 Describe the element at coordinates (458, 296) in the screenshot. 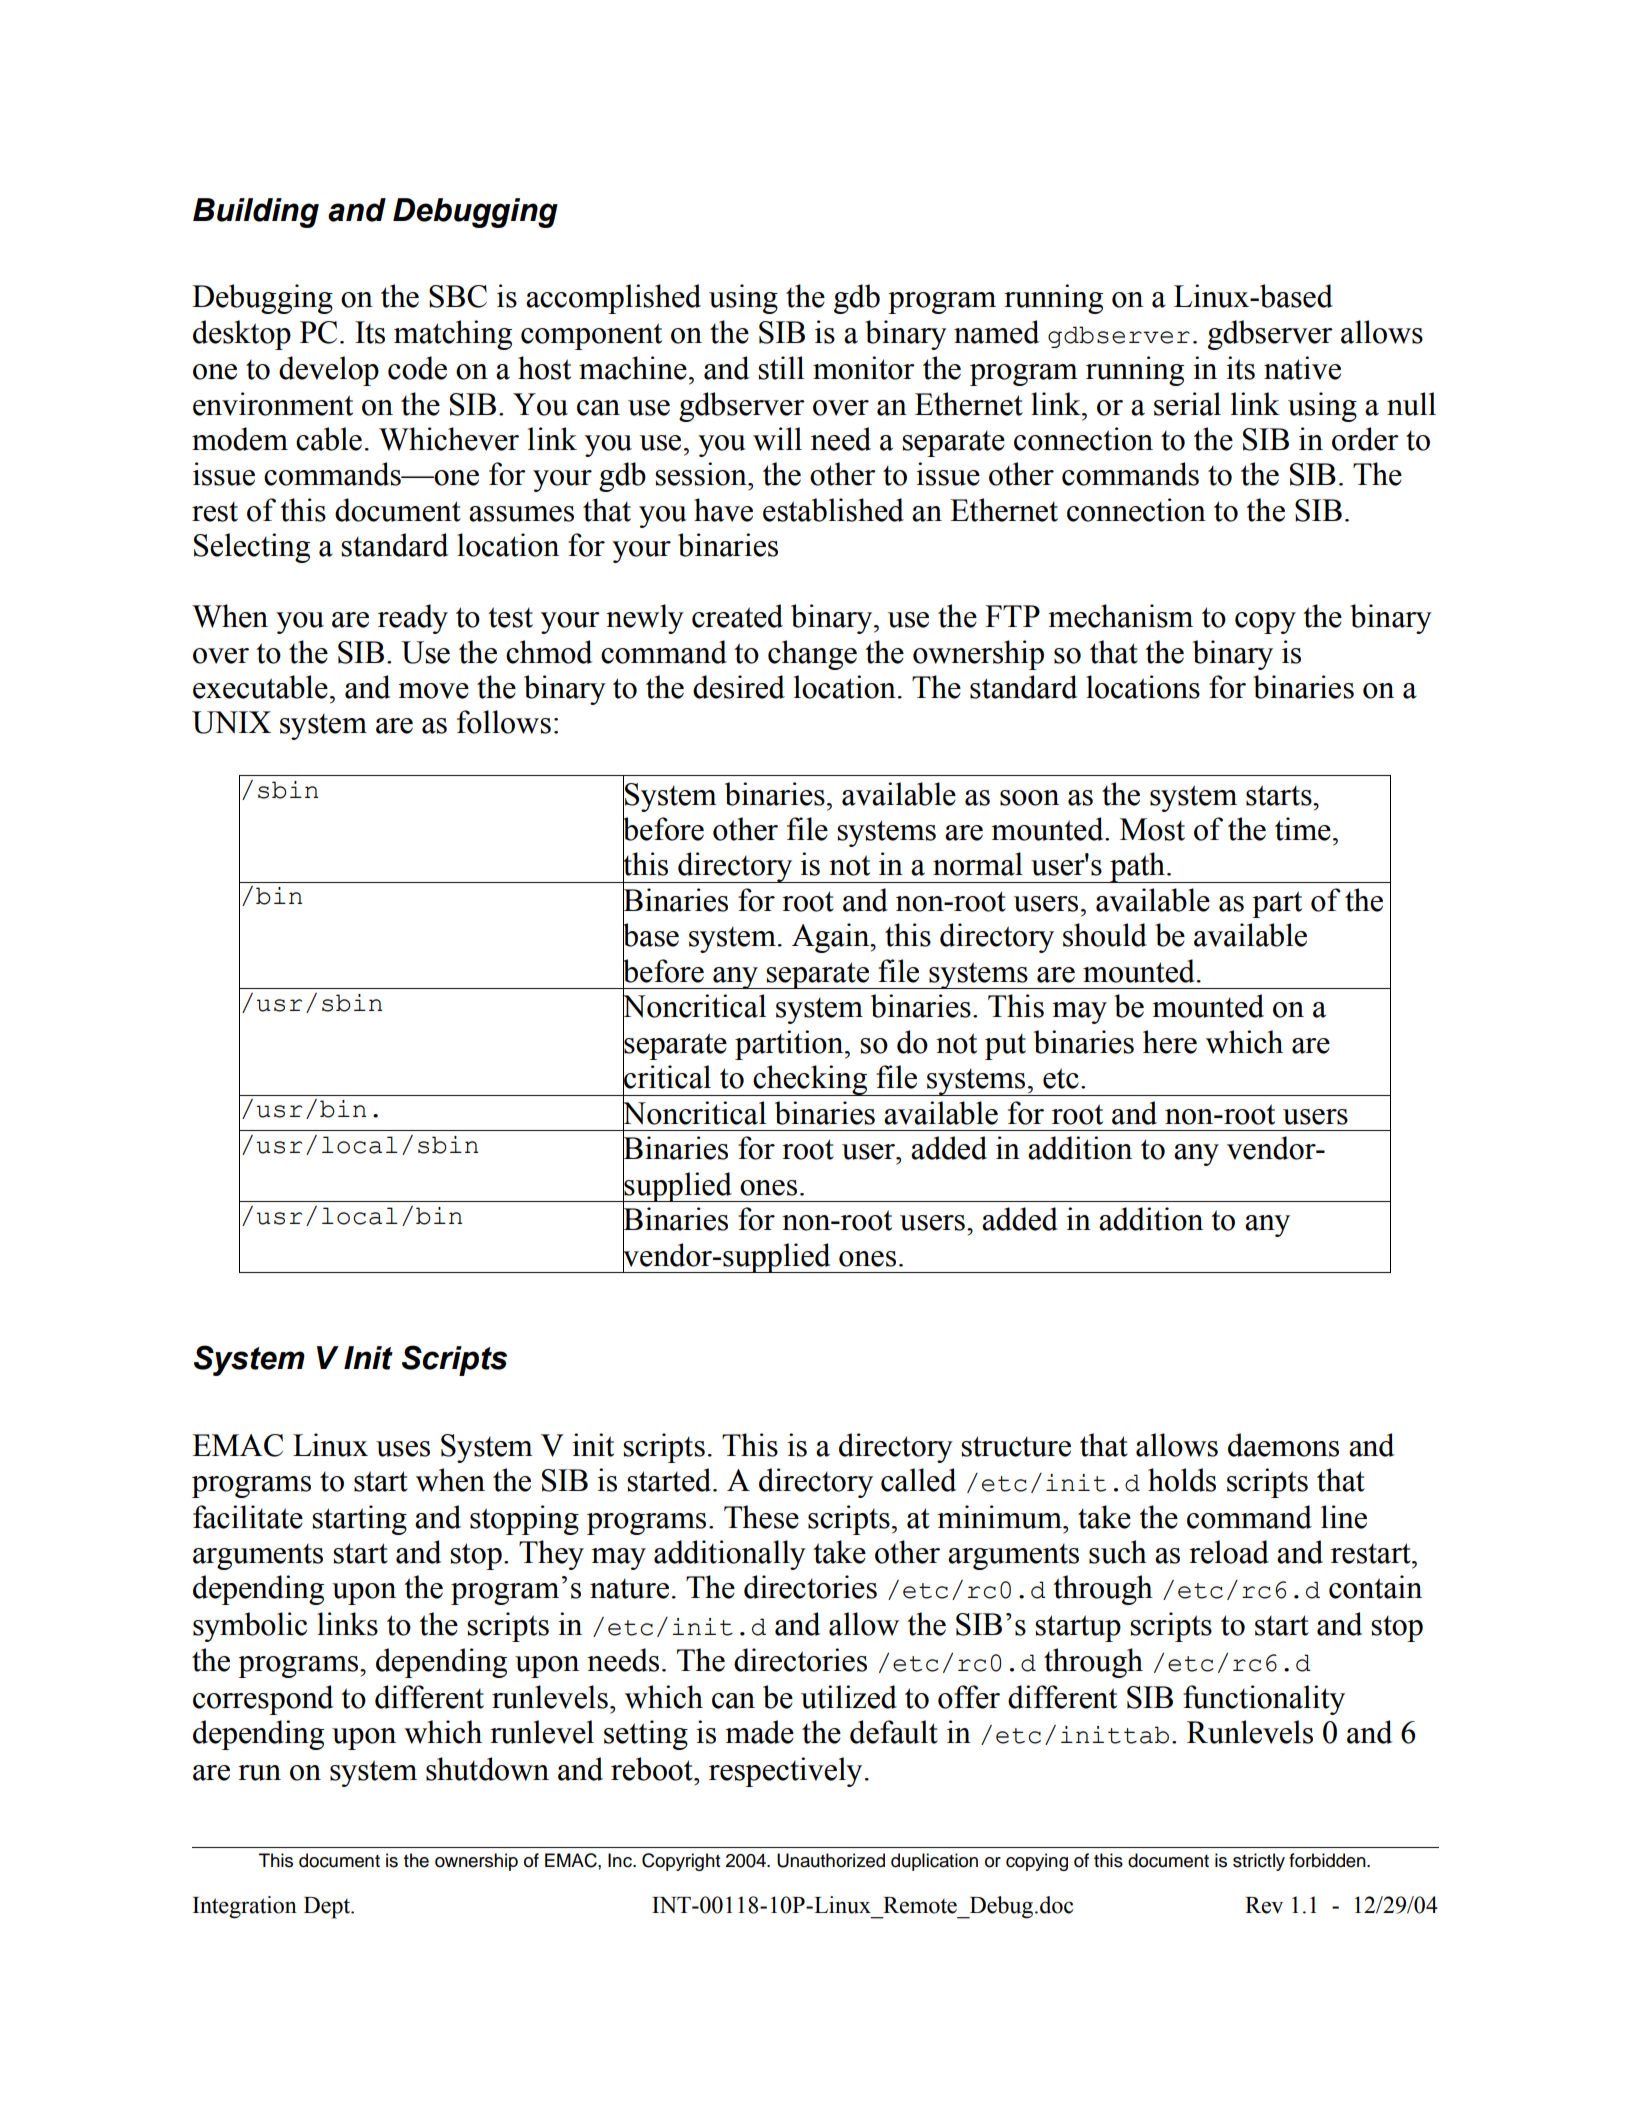

I see `SBC` at that location.
